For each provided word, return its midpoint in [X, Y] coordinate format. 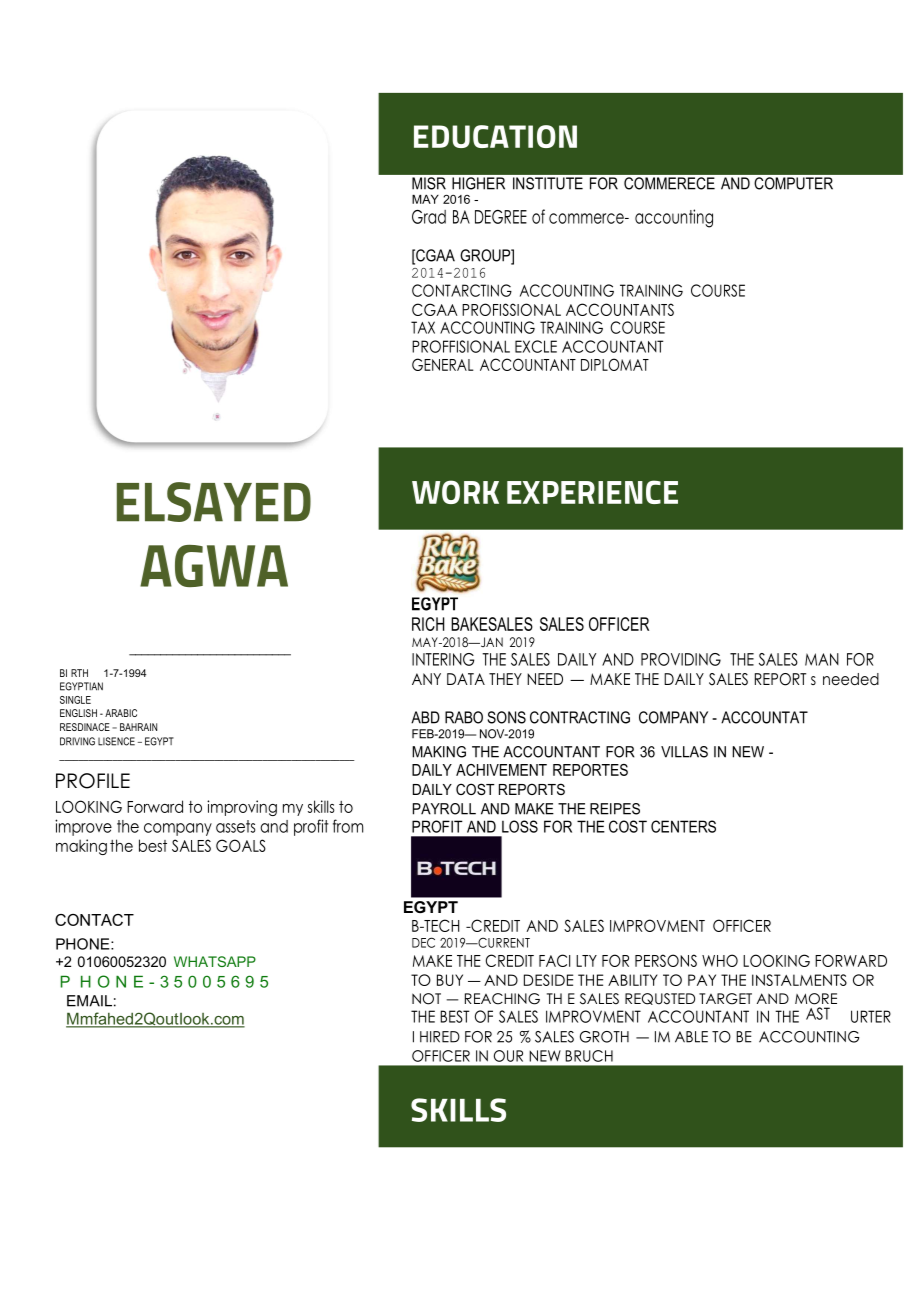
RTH [79, 673]
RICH [428, 624]
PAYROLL [444, 809]
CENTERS [683, 826]
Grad [429, 217]
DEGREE [501, 217]
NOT [426, 999]
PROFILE [93, 781]
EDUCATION [495, 136]
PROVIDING [681, 659]
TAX [423, 327]
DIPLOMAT [615, 364]
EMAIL [89, 1001]
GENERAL [443, 364]
